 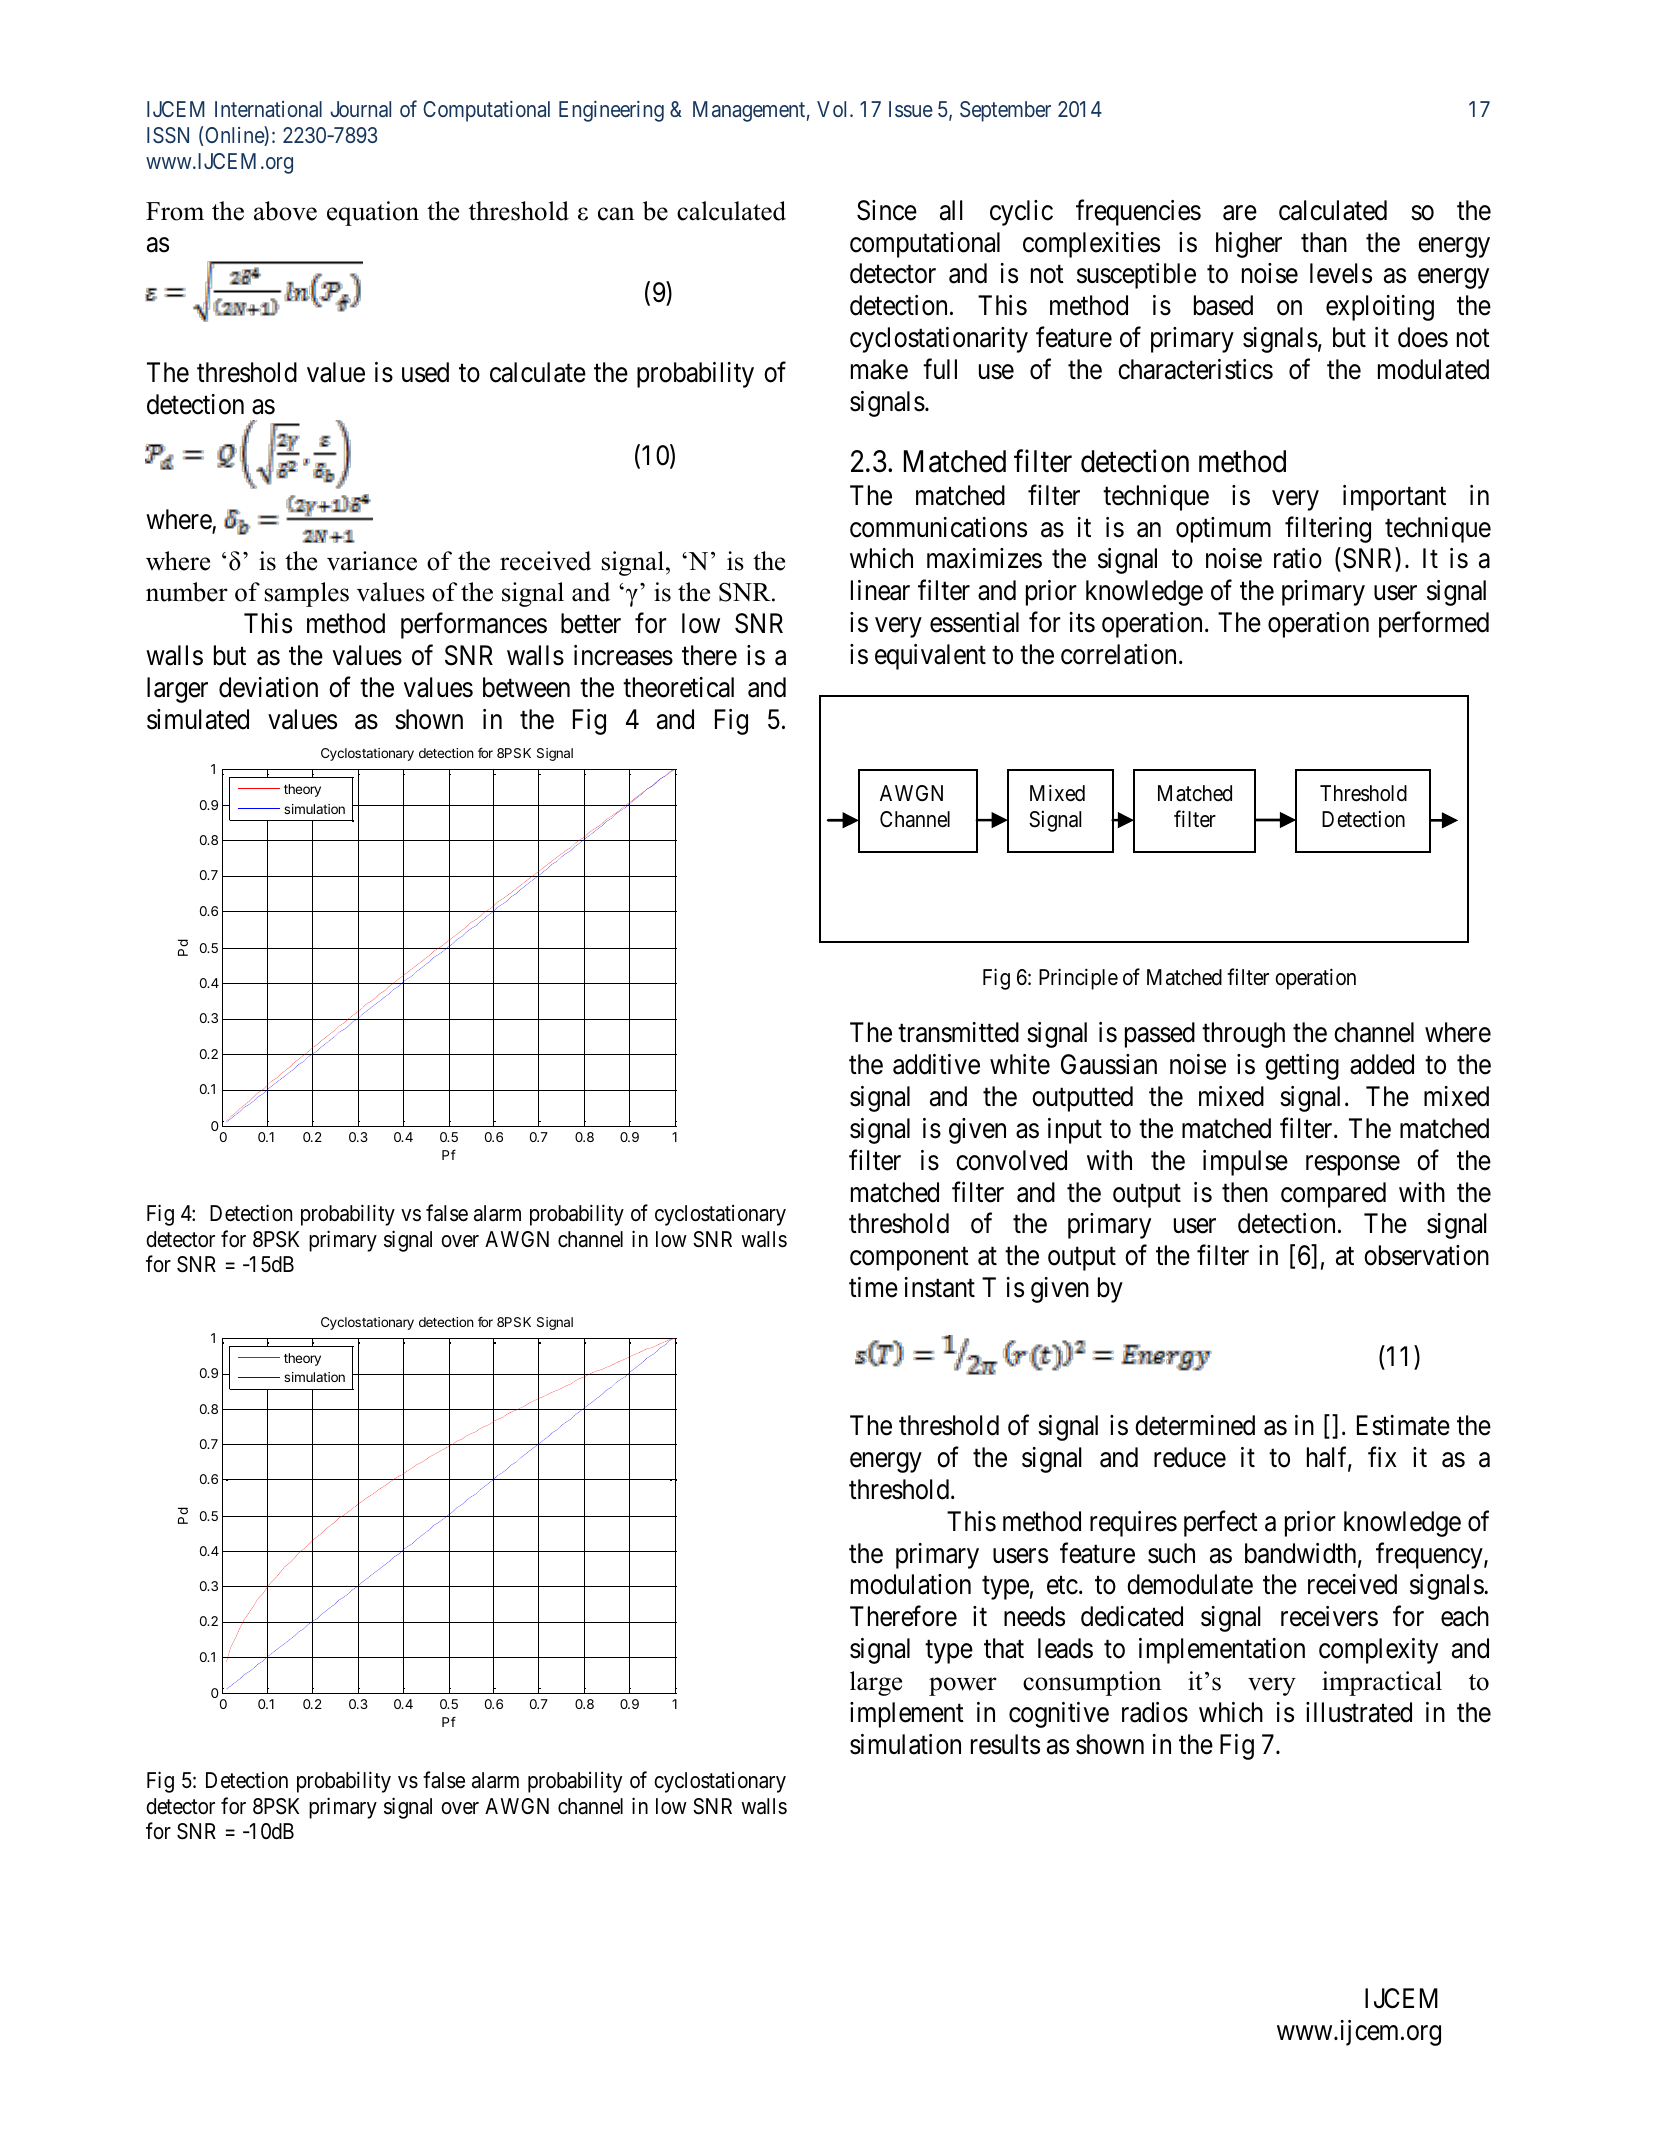 What do you see at coordinates (1324, 242) in the screenshot?
I see `than` at bounding box center [1324, 242].
